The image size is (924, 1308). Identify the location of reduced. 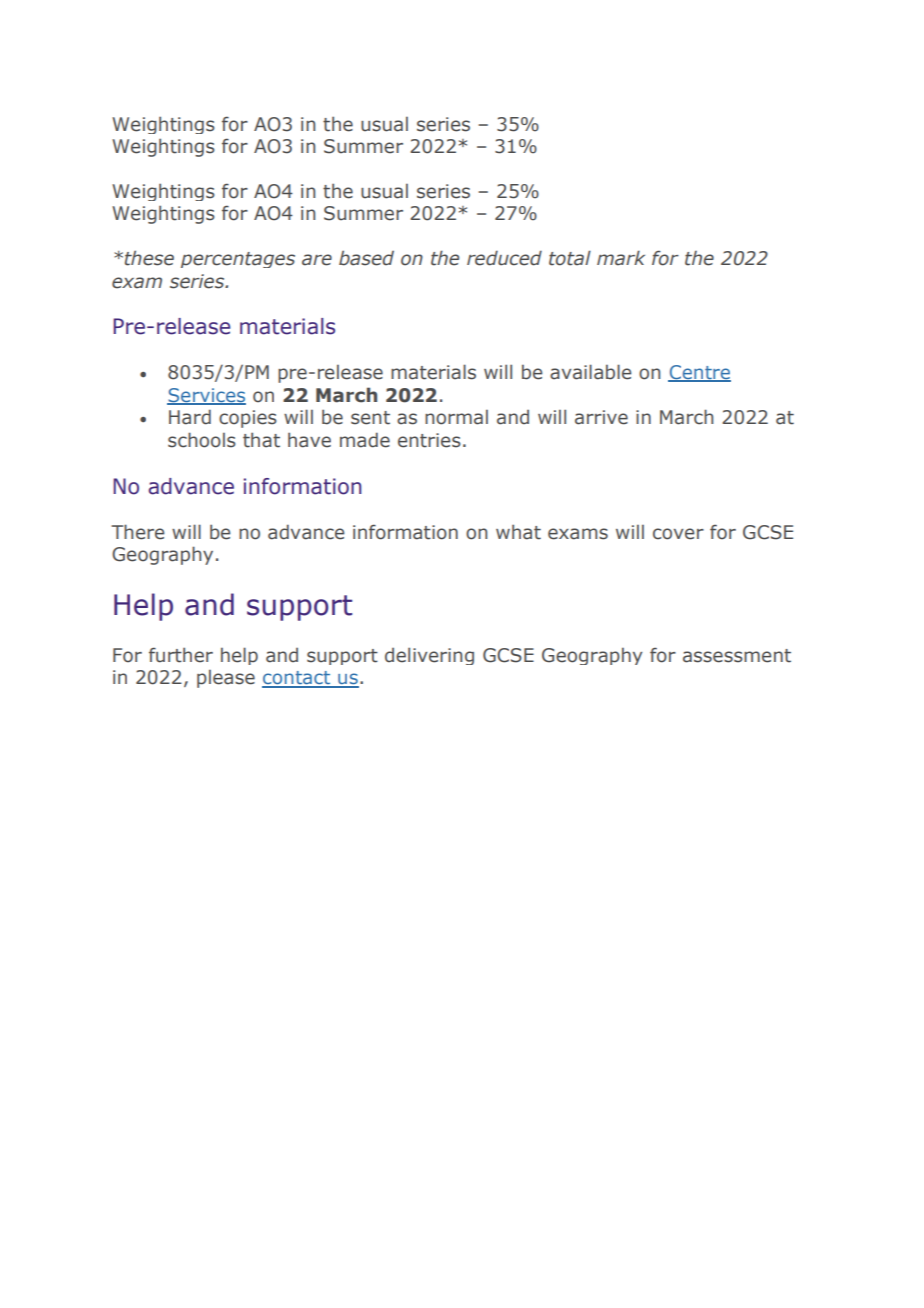
(504, 258).
